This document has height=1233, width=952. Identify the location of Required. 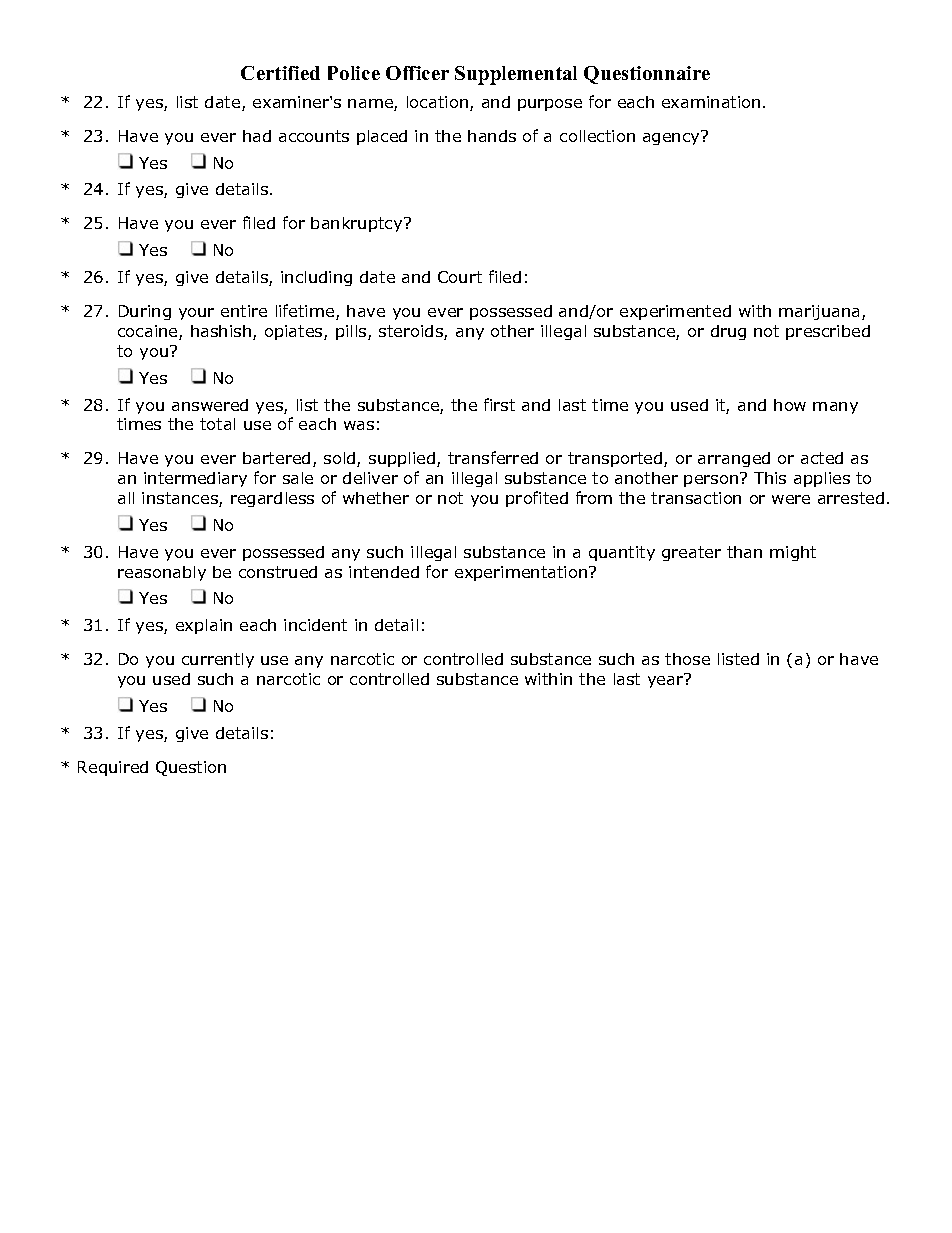
(113, 768).
